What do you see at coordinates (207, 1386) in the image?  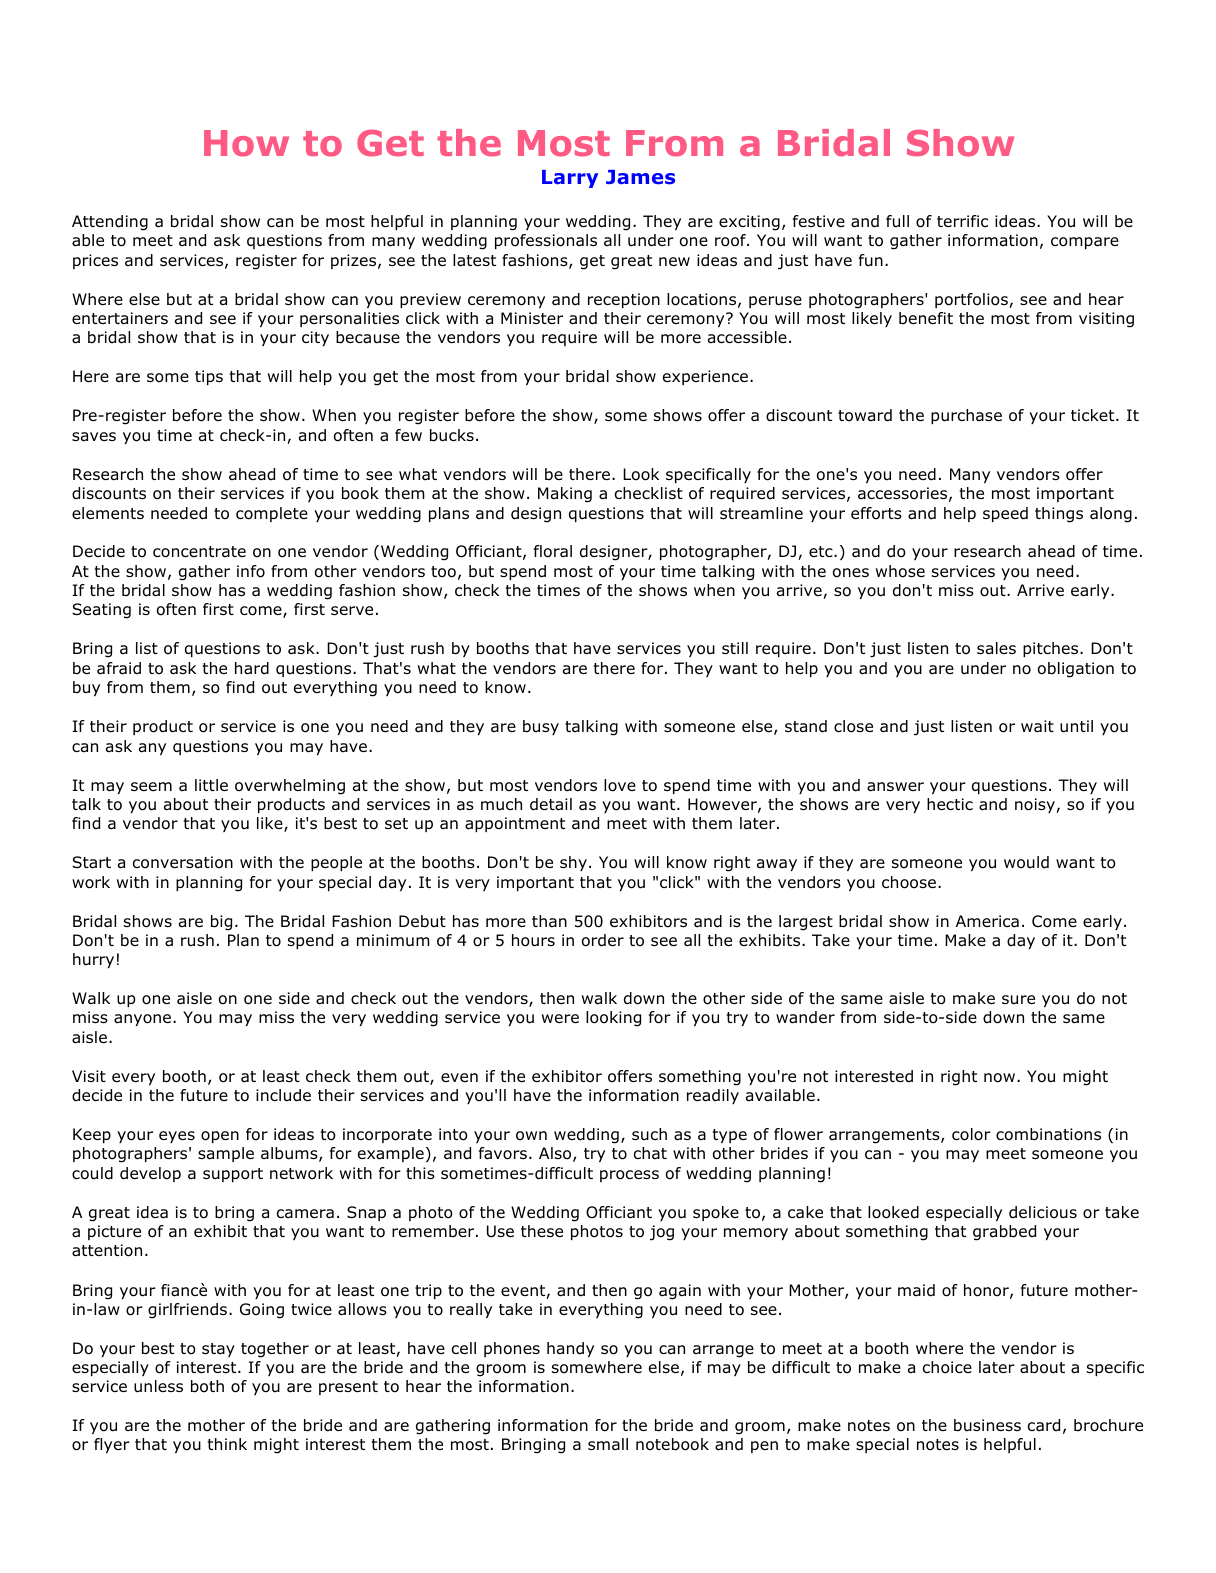 I see `both` at bounding box center [207, 1386].
